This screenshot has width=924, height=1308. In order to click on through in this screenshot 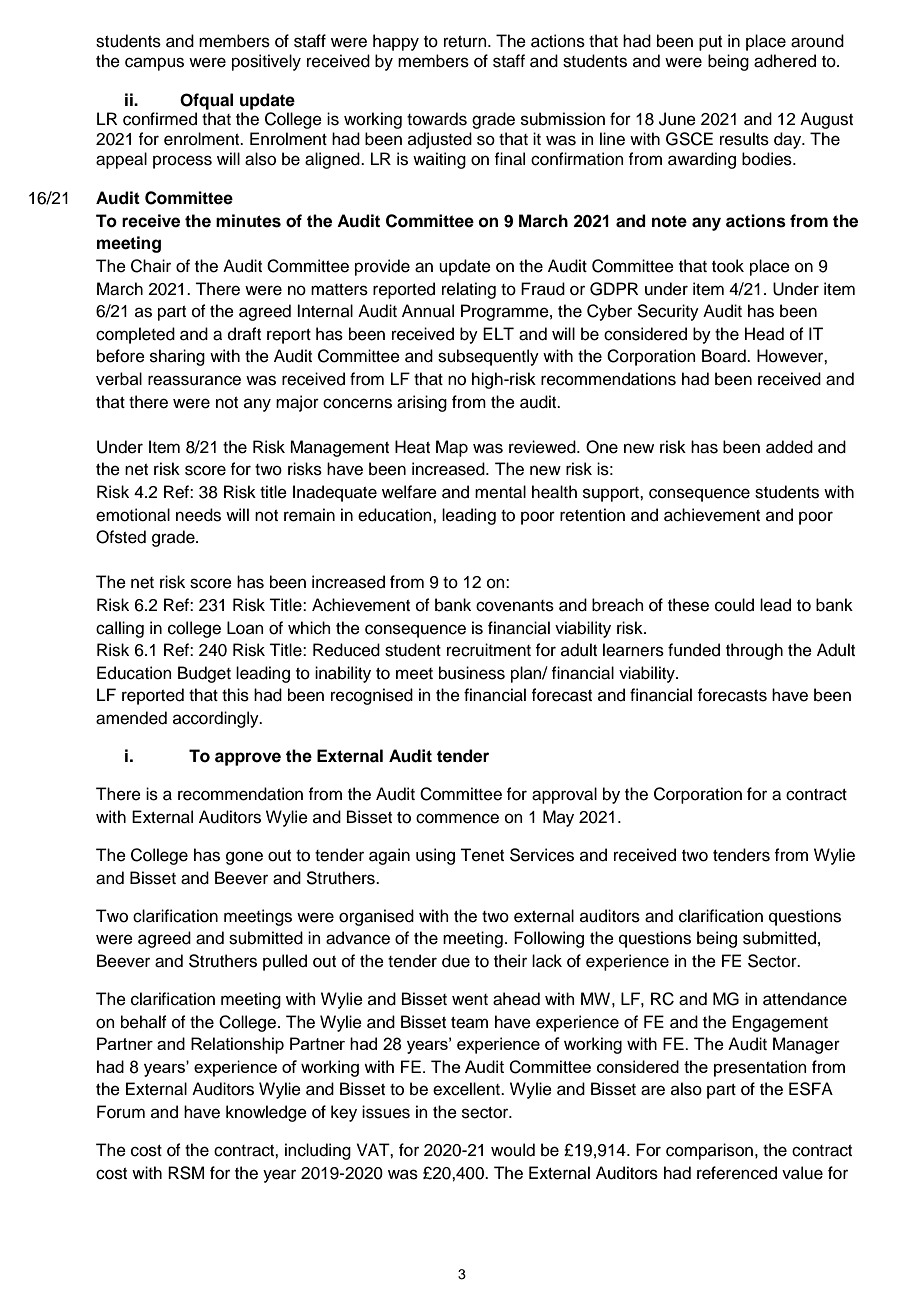, I will do `click(754, 651)`.
